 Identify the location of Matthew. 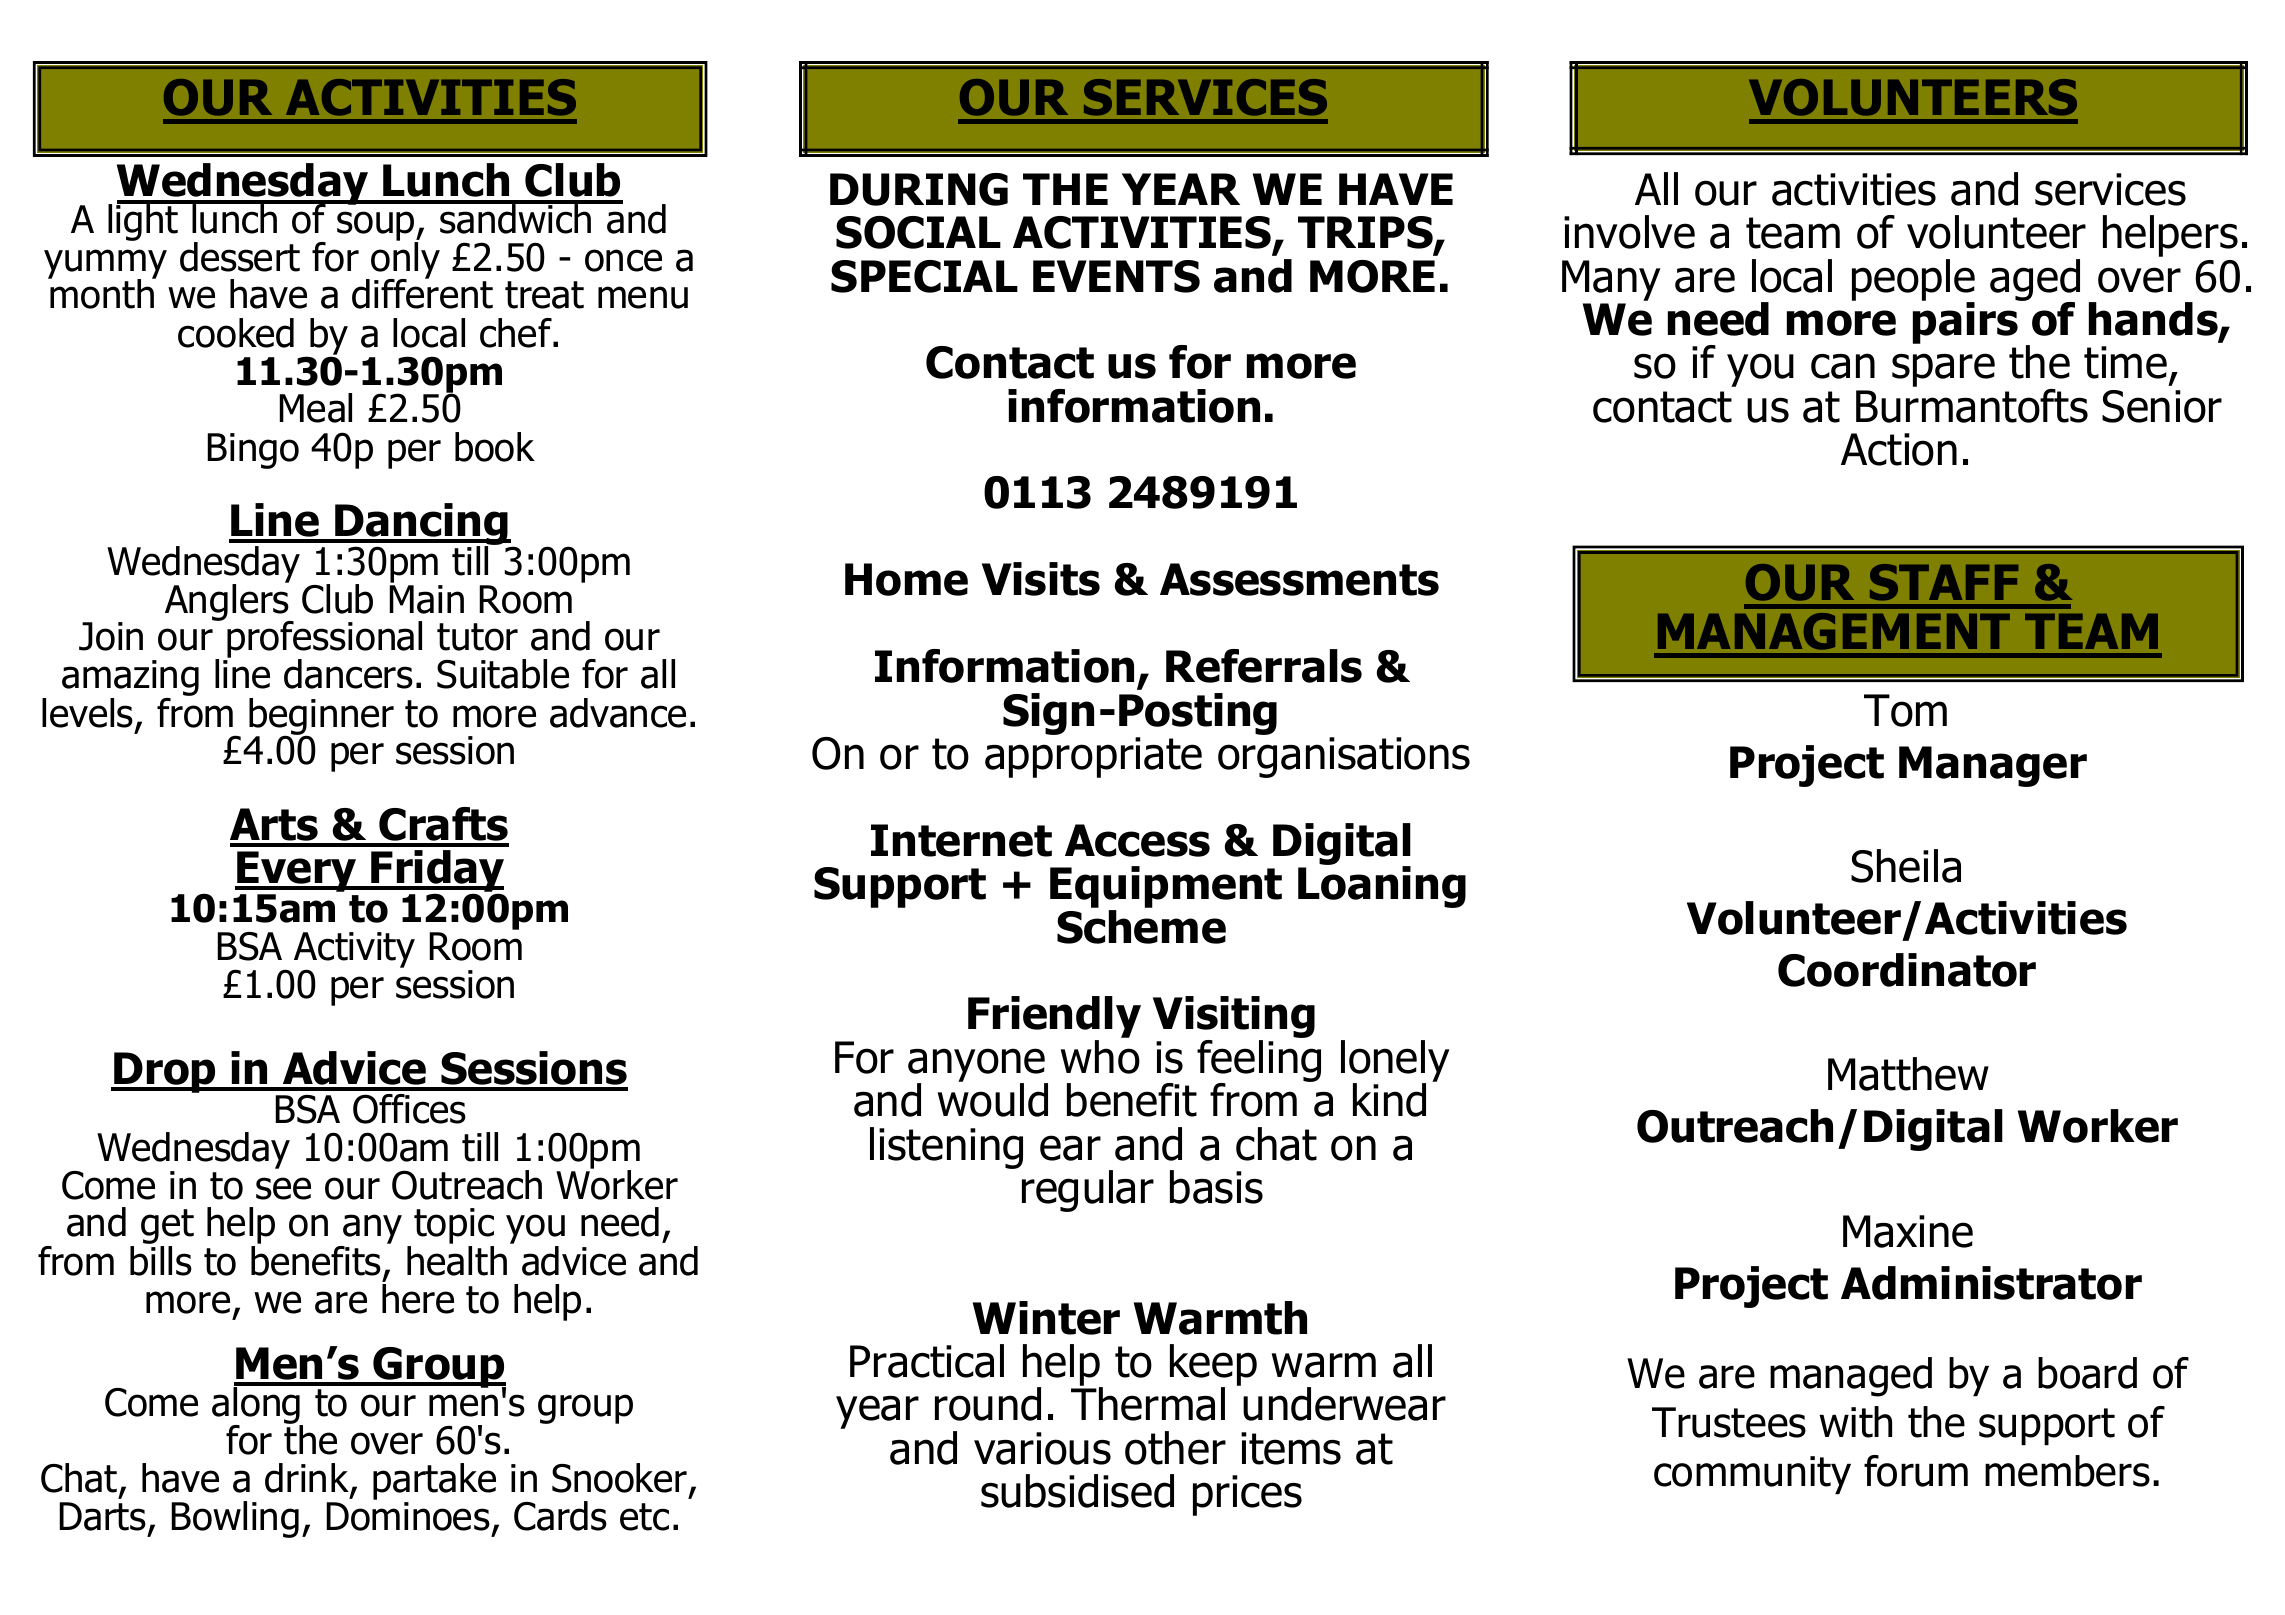
(1908, 1074).
